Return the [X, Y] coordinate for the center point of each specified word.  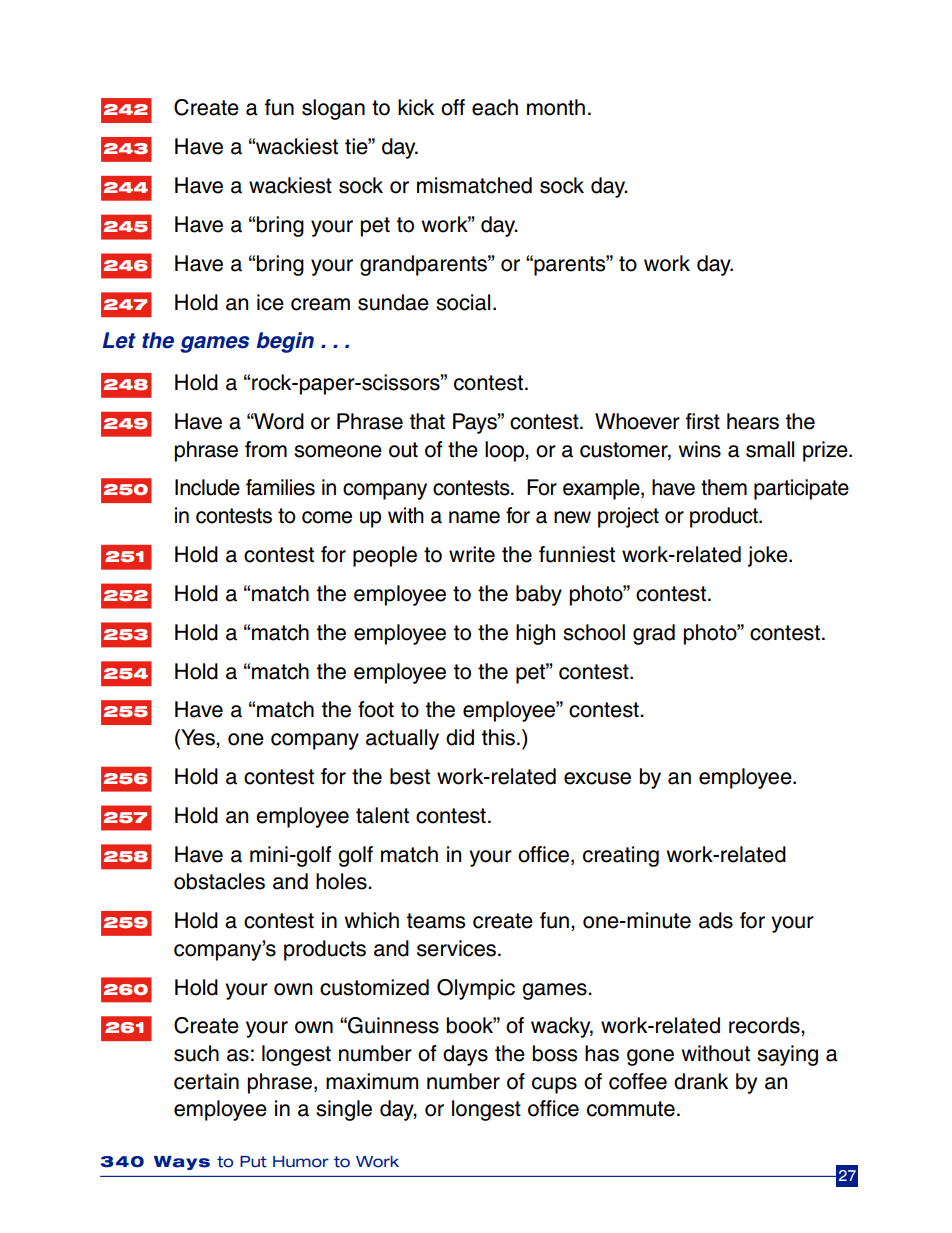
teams [436, 921]
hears [753, 421]
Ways [182, 1163]
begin [285, 342]
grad [654, 634]
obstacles [219, 881]
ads [716, 920]
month [556, 107]
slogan [333, 109]
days [465, 1055]
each [495, 107]
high [535, 634]
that [427, 421]
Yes [198, 738]
